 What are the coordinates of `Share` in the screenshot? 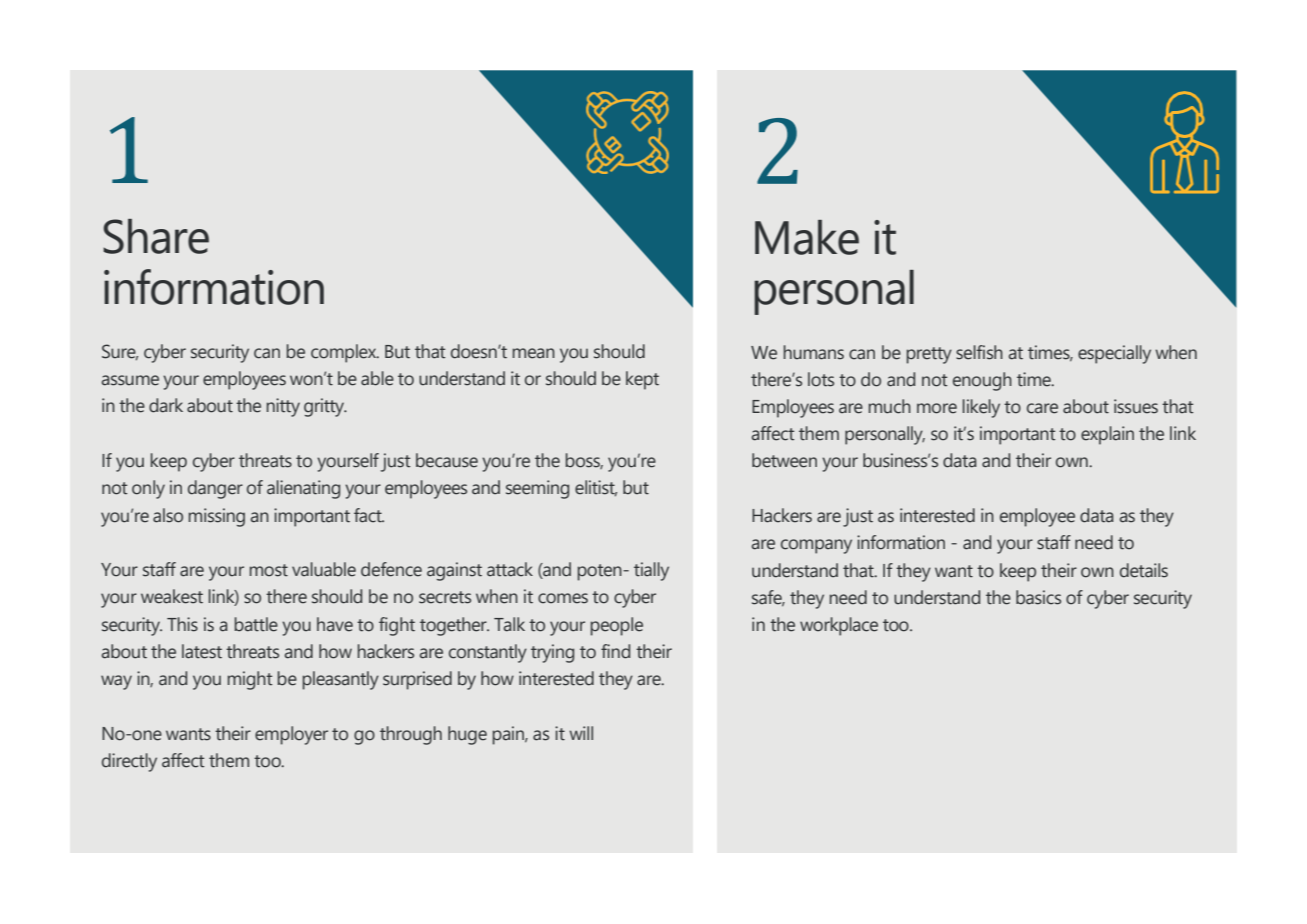 It's located at (156, 236).
